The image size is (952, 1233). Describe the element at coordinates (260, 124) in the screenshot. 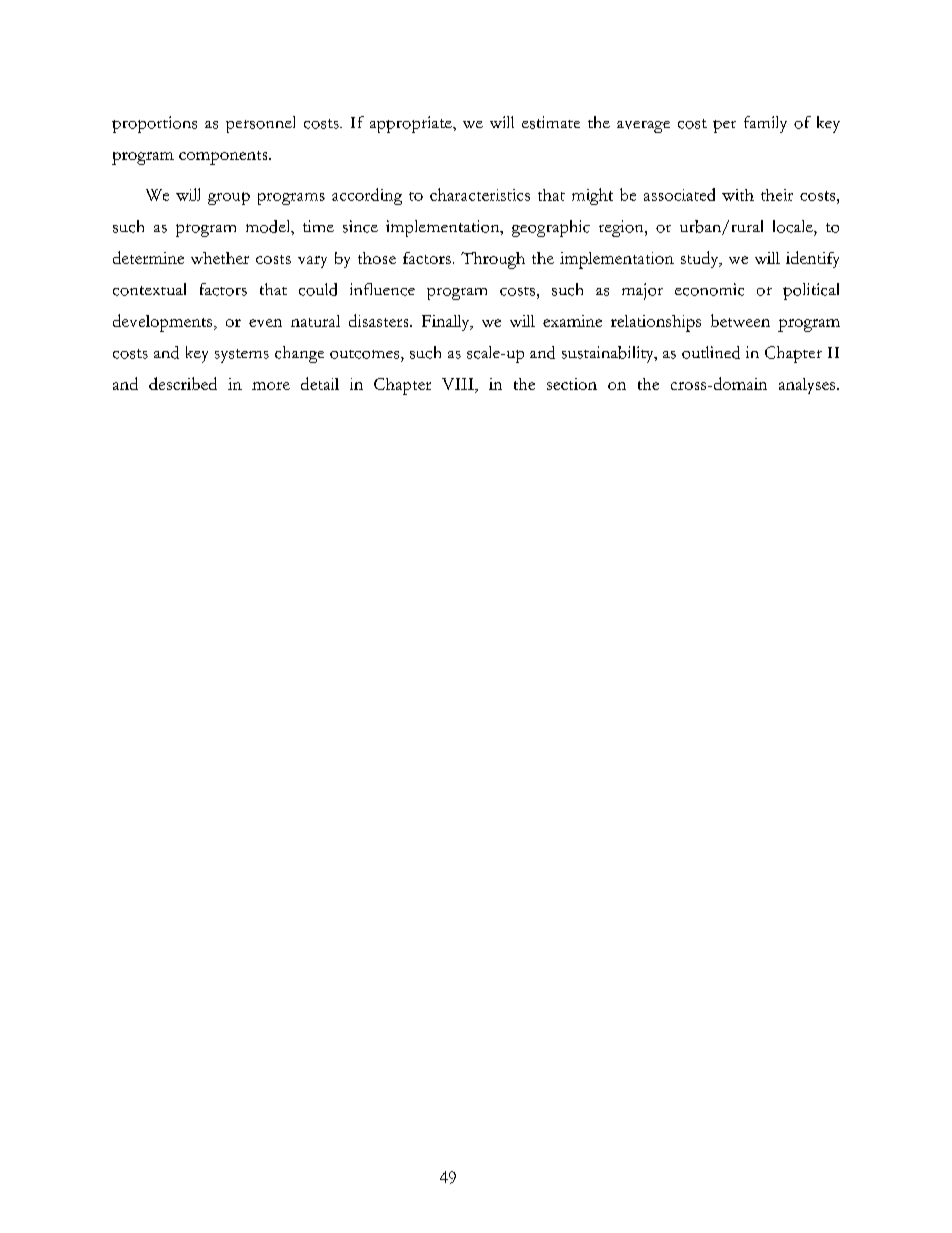

I see `personnel` at that location.
